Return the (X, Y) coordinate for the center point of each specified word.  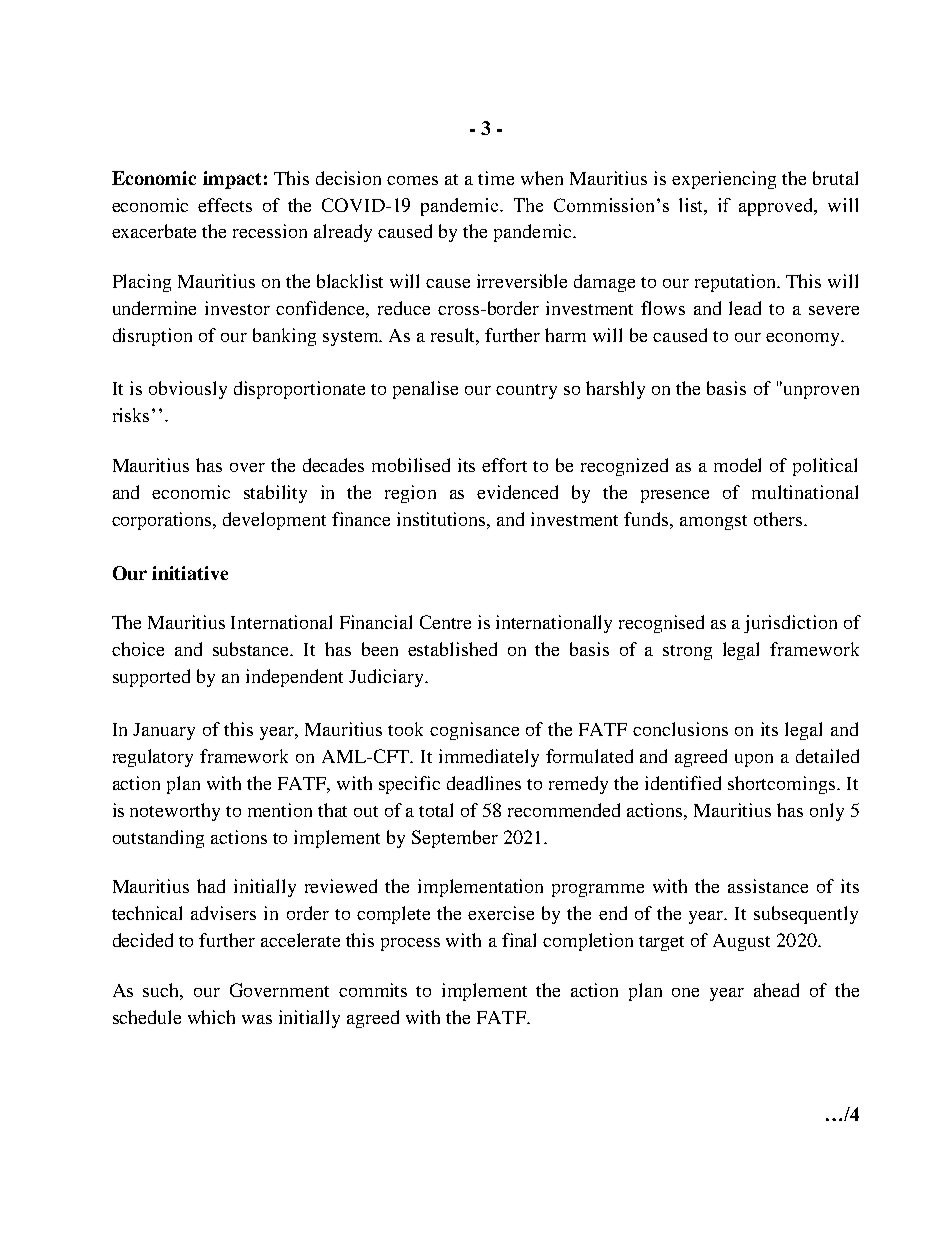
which (211, 1017)
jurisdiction (790, 624)
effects (225, 205)
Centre (445, 622)
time (496, 178)
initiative (190, 573)
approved (778, 207)
